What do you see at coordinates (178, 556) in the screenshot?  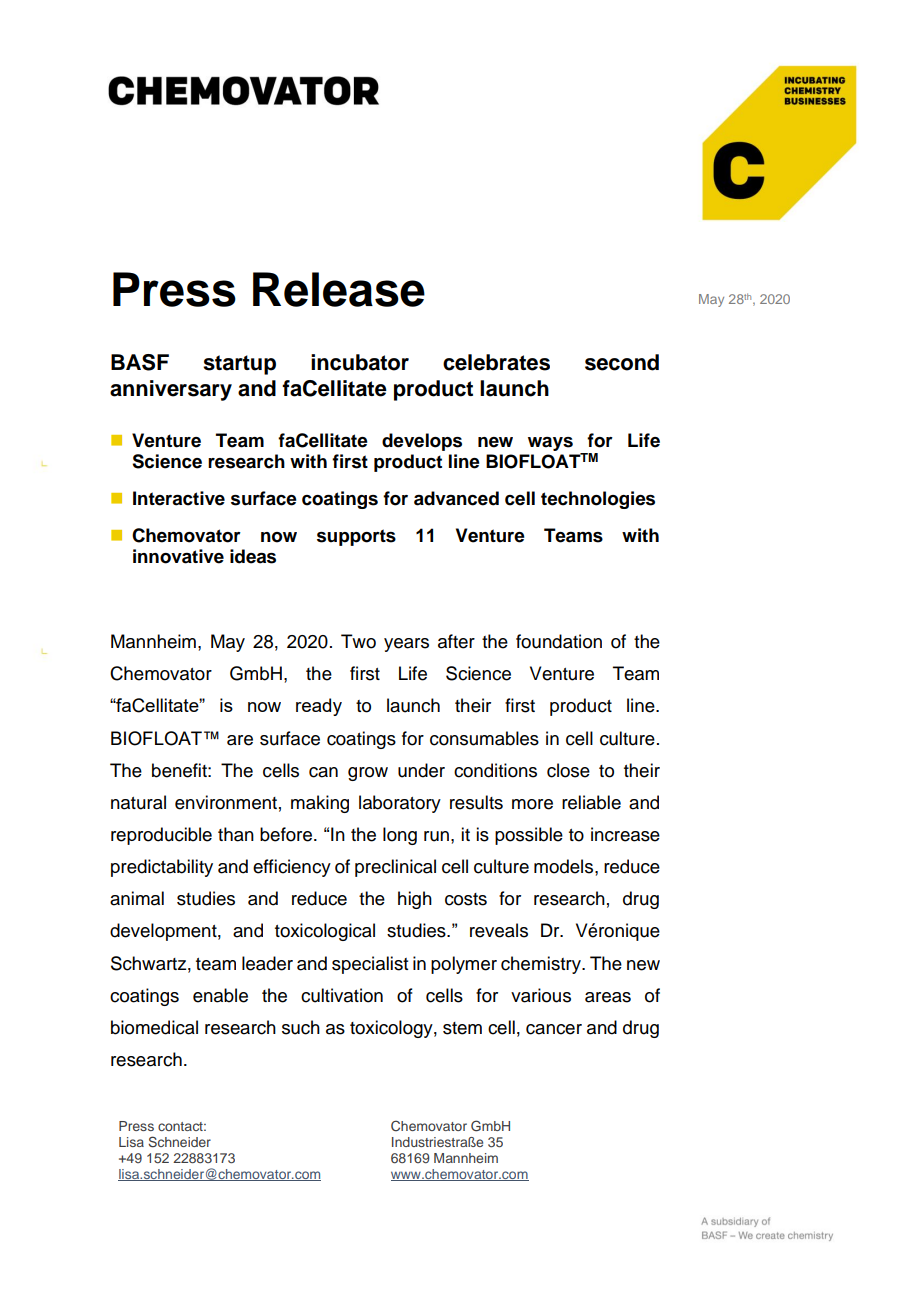 I see `innovative` at bounding box center [178, 556].
